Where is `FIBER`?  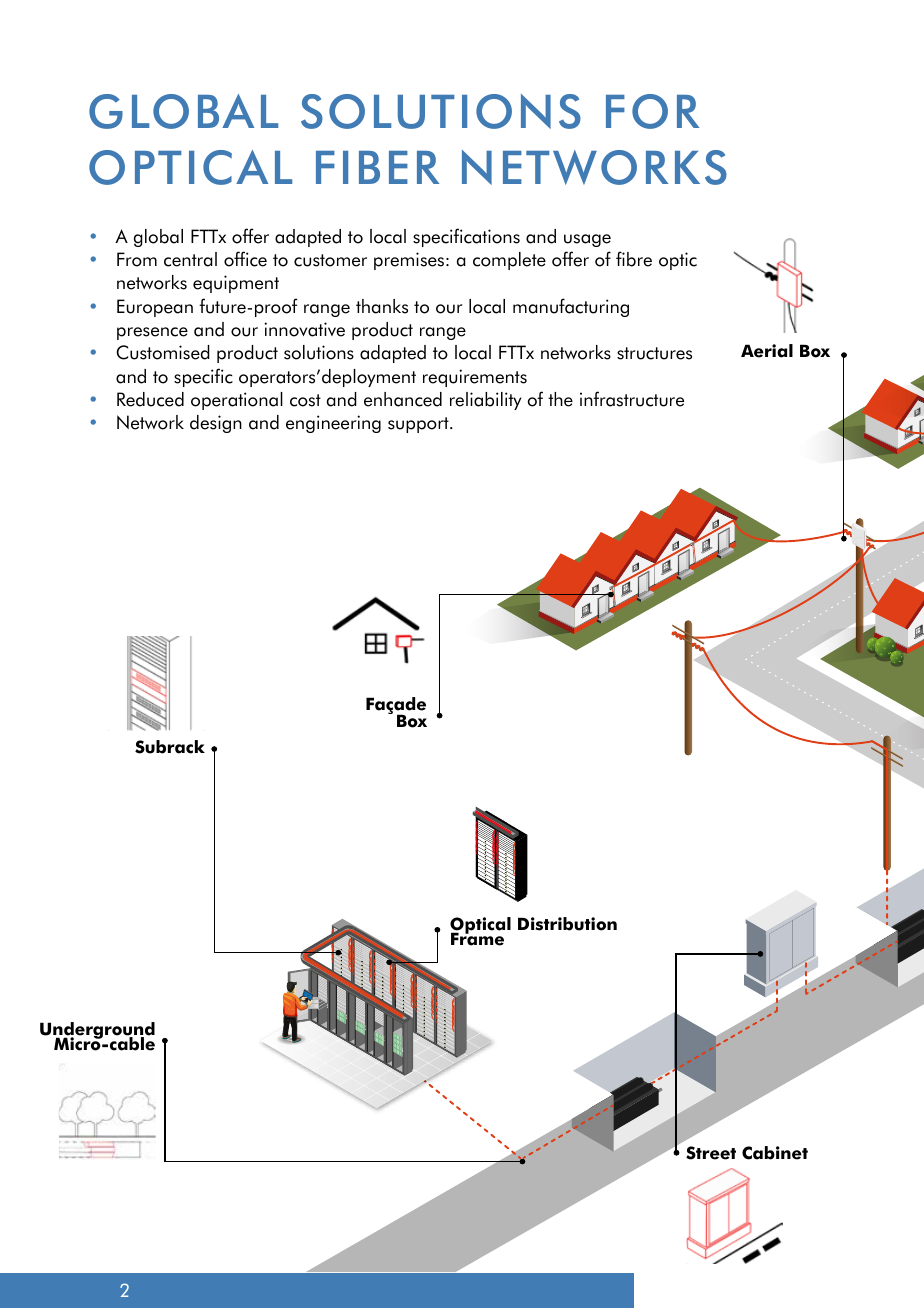 FIBER is located at coordinates (377, 167).
